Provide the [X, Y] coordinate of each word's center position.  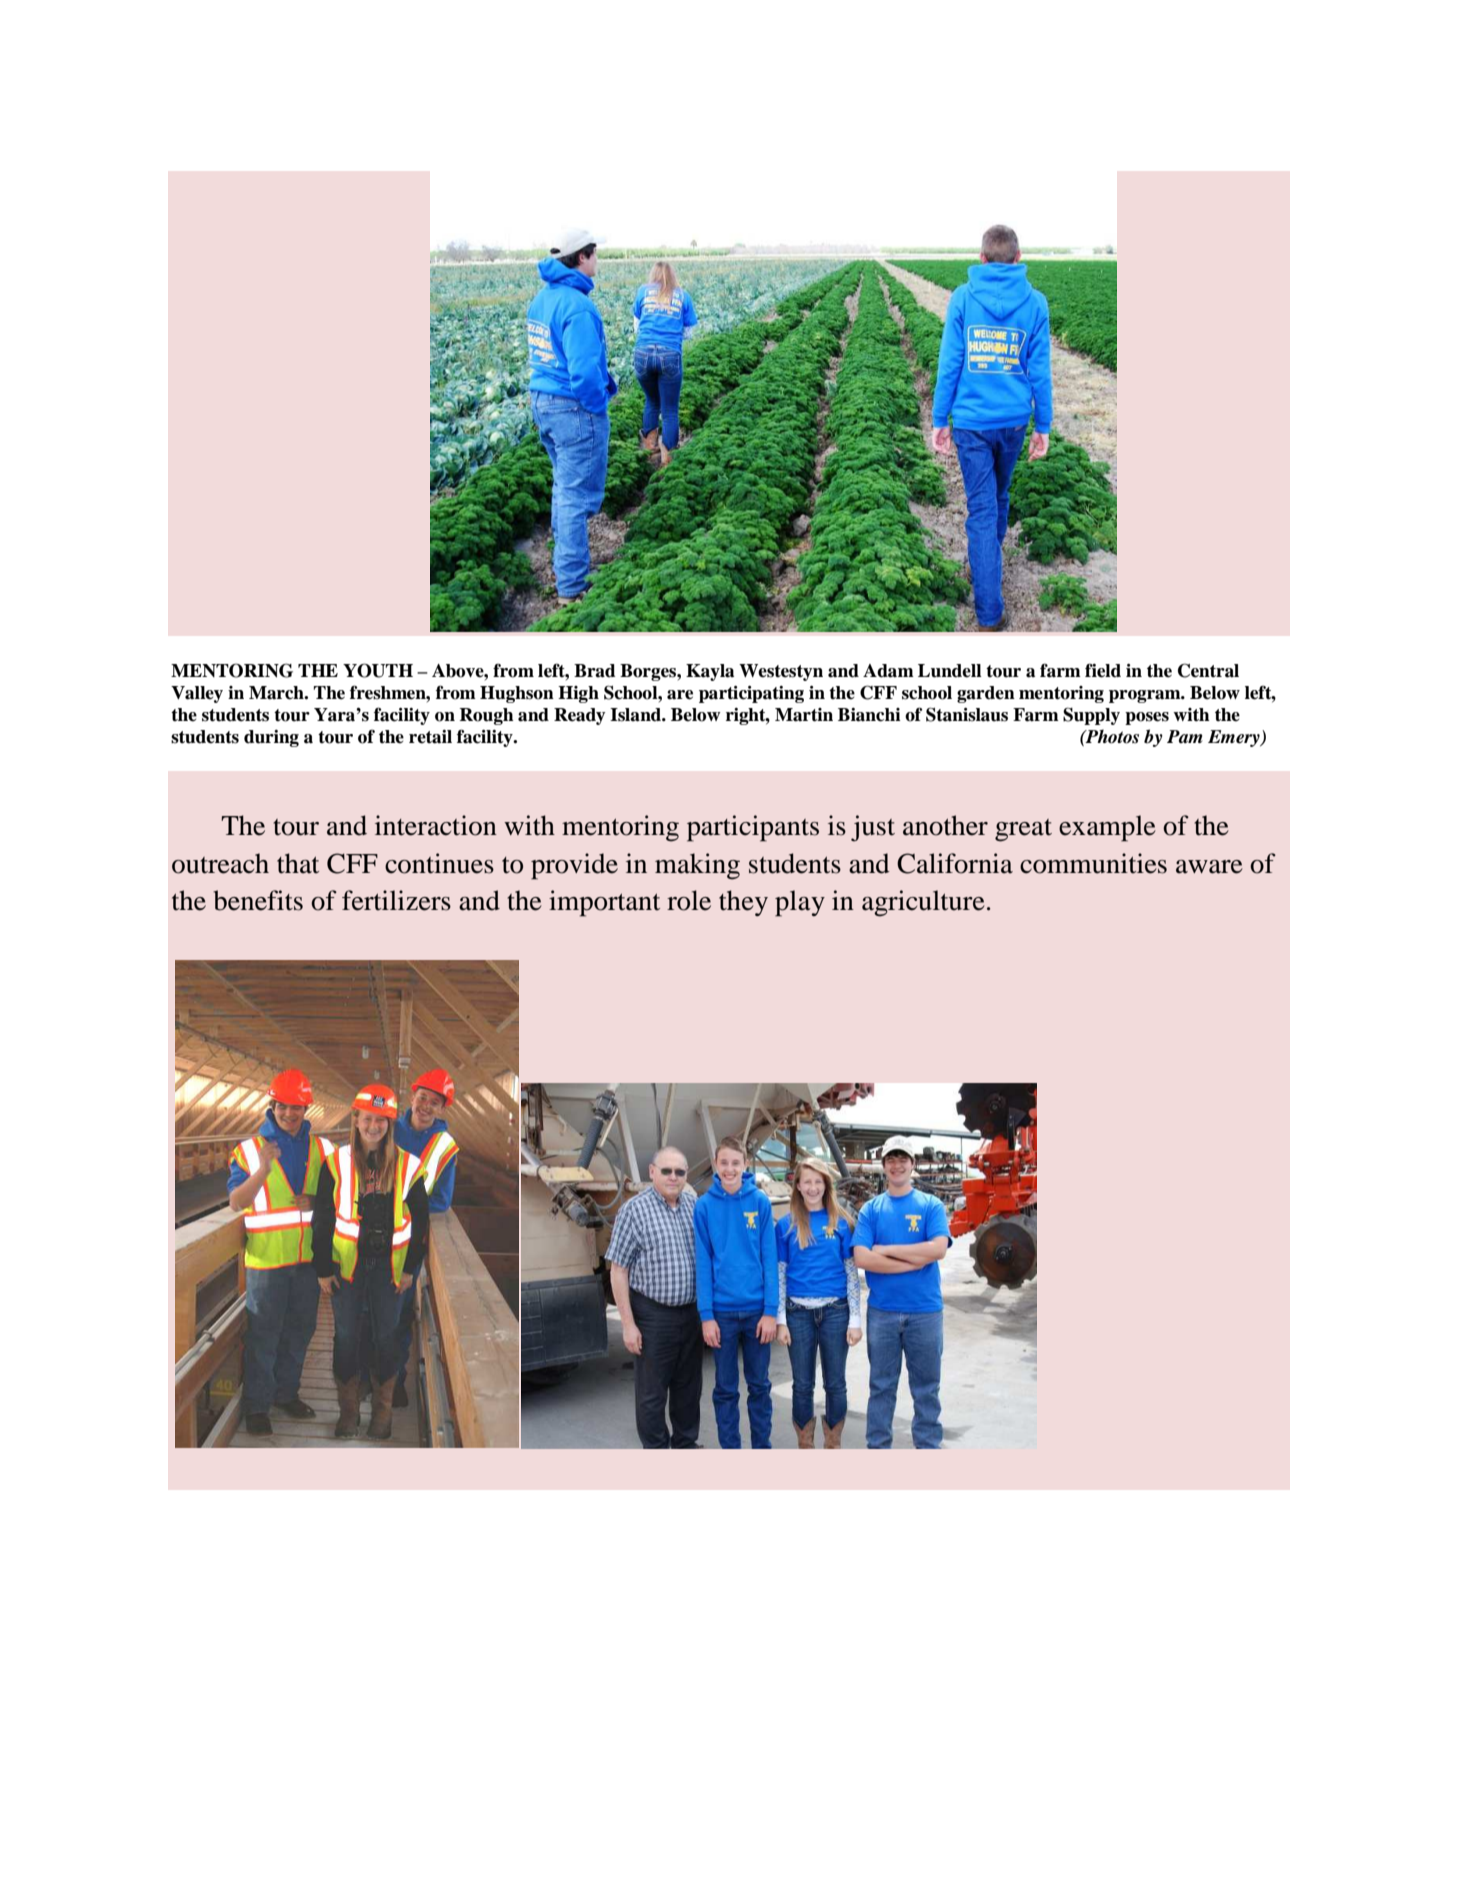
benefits [258, 900]
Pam [1185, 736]
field [1103, 670]
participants [753, 828]
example [1107, 828]
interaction [436, 825]
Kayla [710, 672]
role [689, 900]
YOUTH [378, 670]
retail [430, 737]
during [271, 738]
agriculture [923, 903]
